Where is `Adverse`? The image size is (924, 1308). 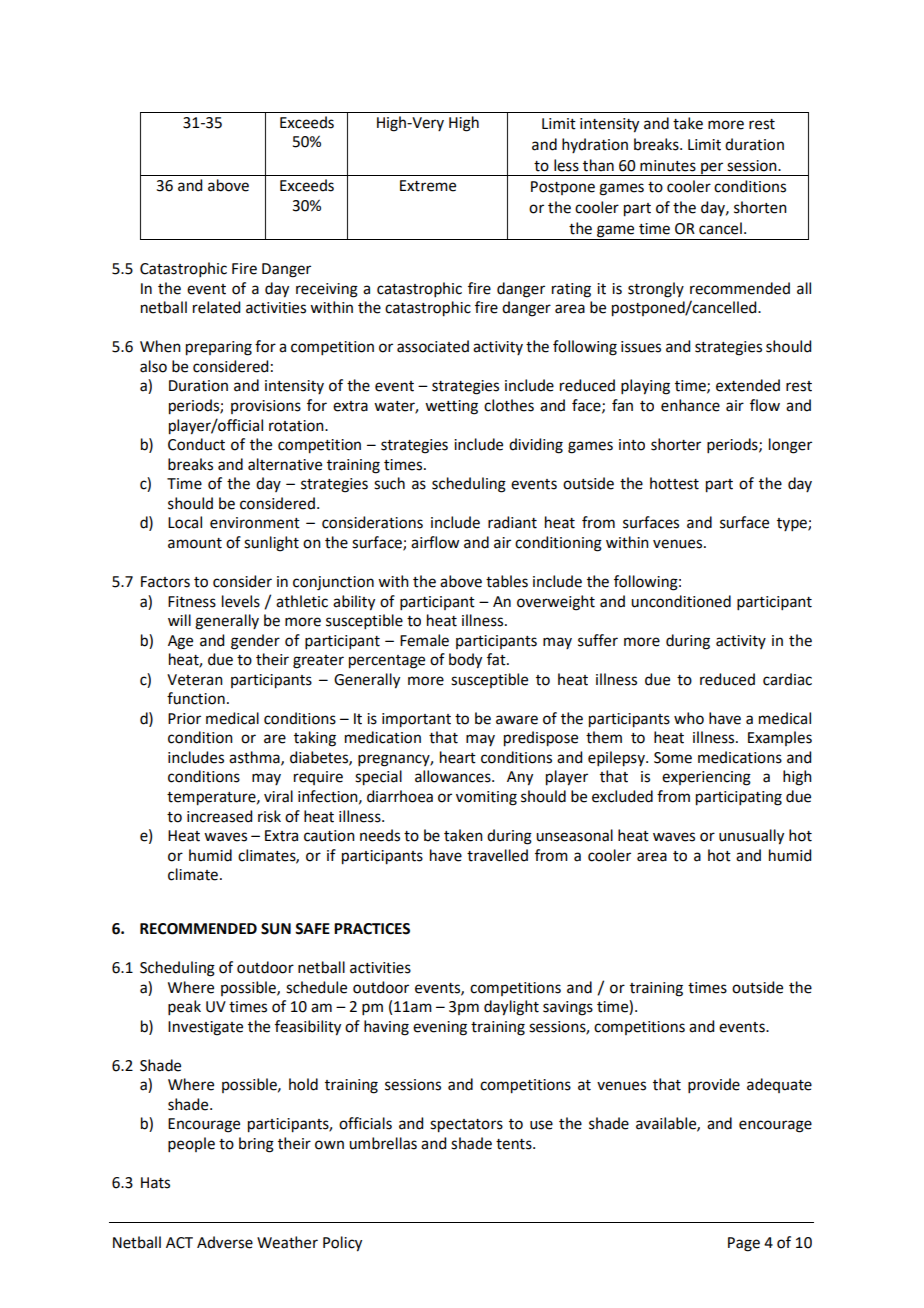 Adverse is located at coordinates (225, 1242).
